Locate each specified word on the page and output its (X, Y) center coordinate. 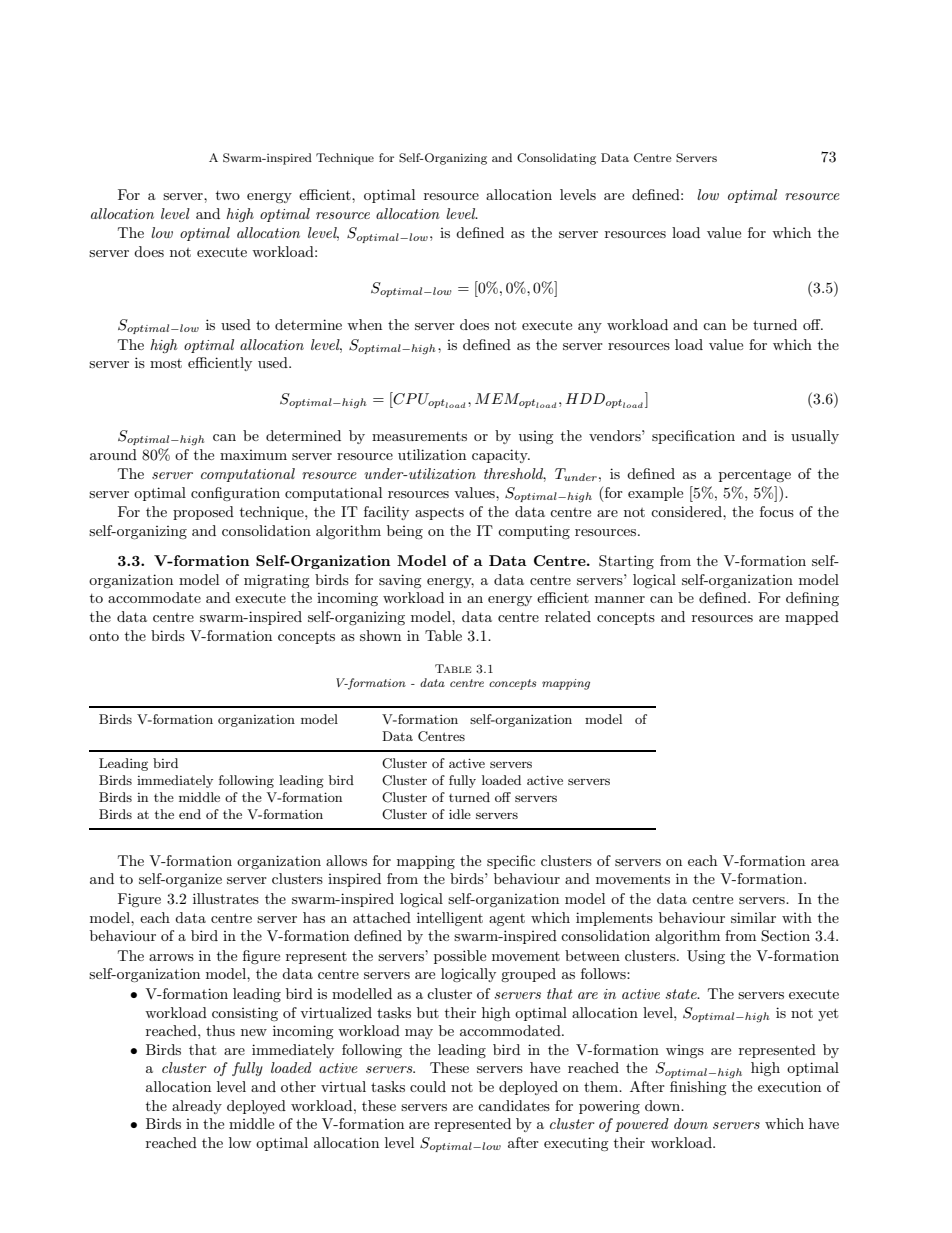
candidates (514, 1105)
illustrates (226, 898)
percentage (755, 476)
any (590, 328)
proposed (203, 513)
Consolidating (556, 159)
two (228, 195)
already (197, 1107)
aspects (439, 513)
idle (460, 814)
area (825, 862)
